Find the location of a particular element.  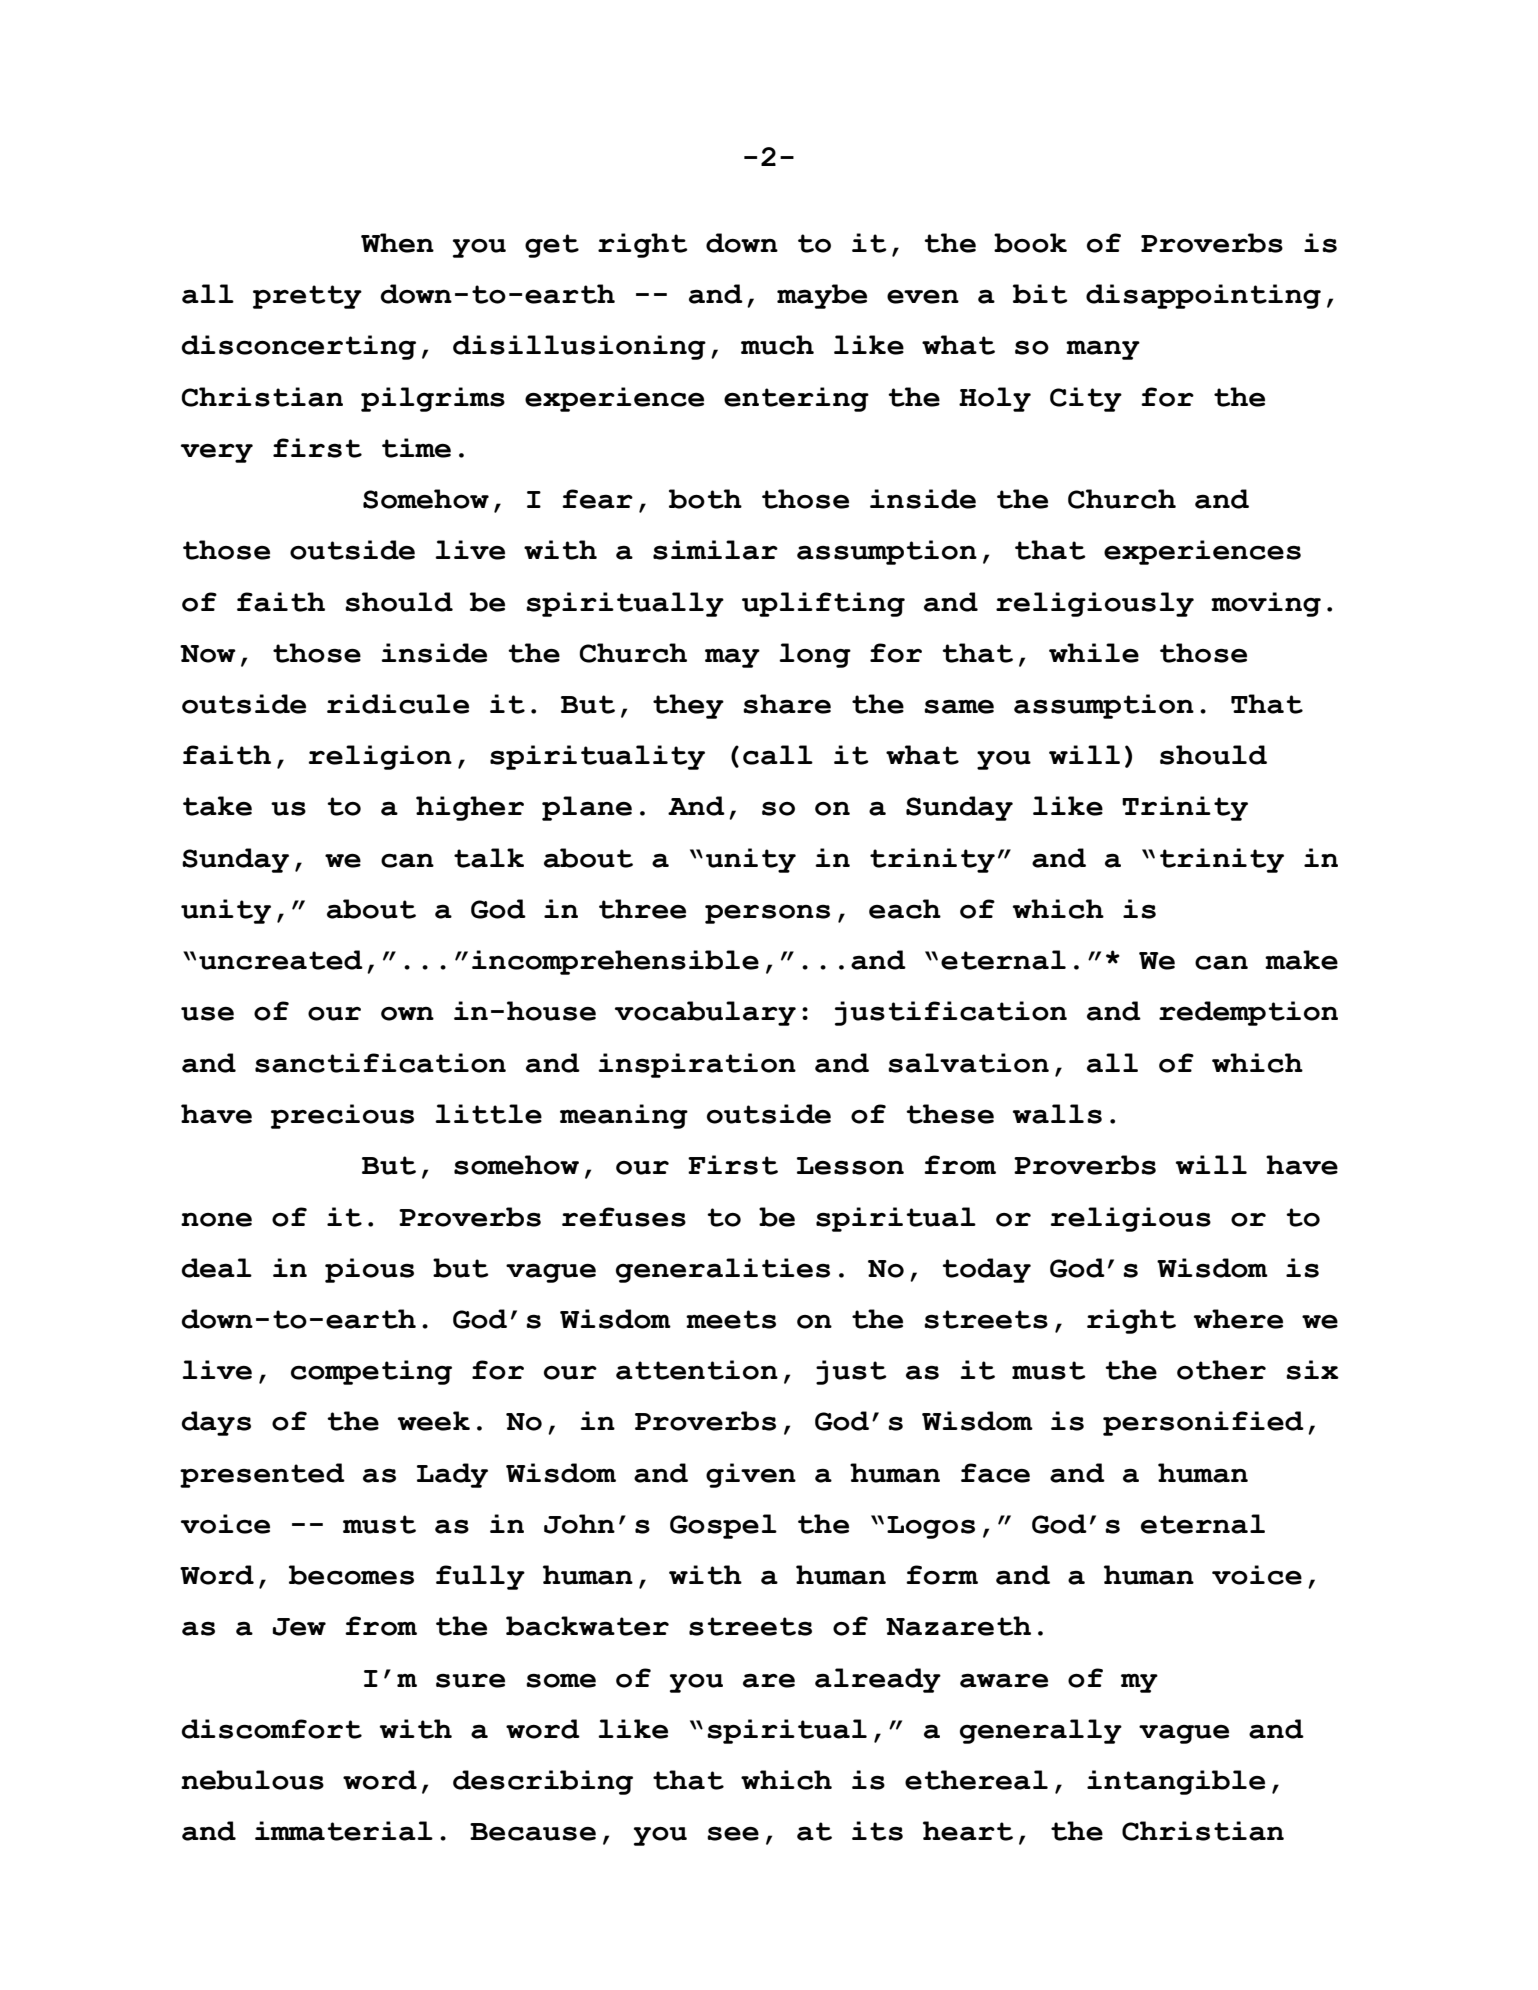

while is located at coordinates (1094, 653).
